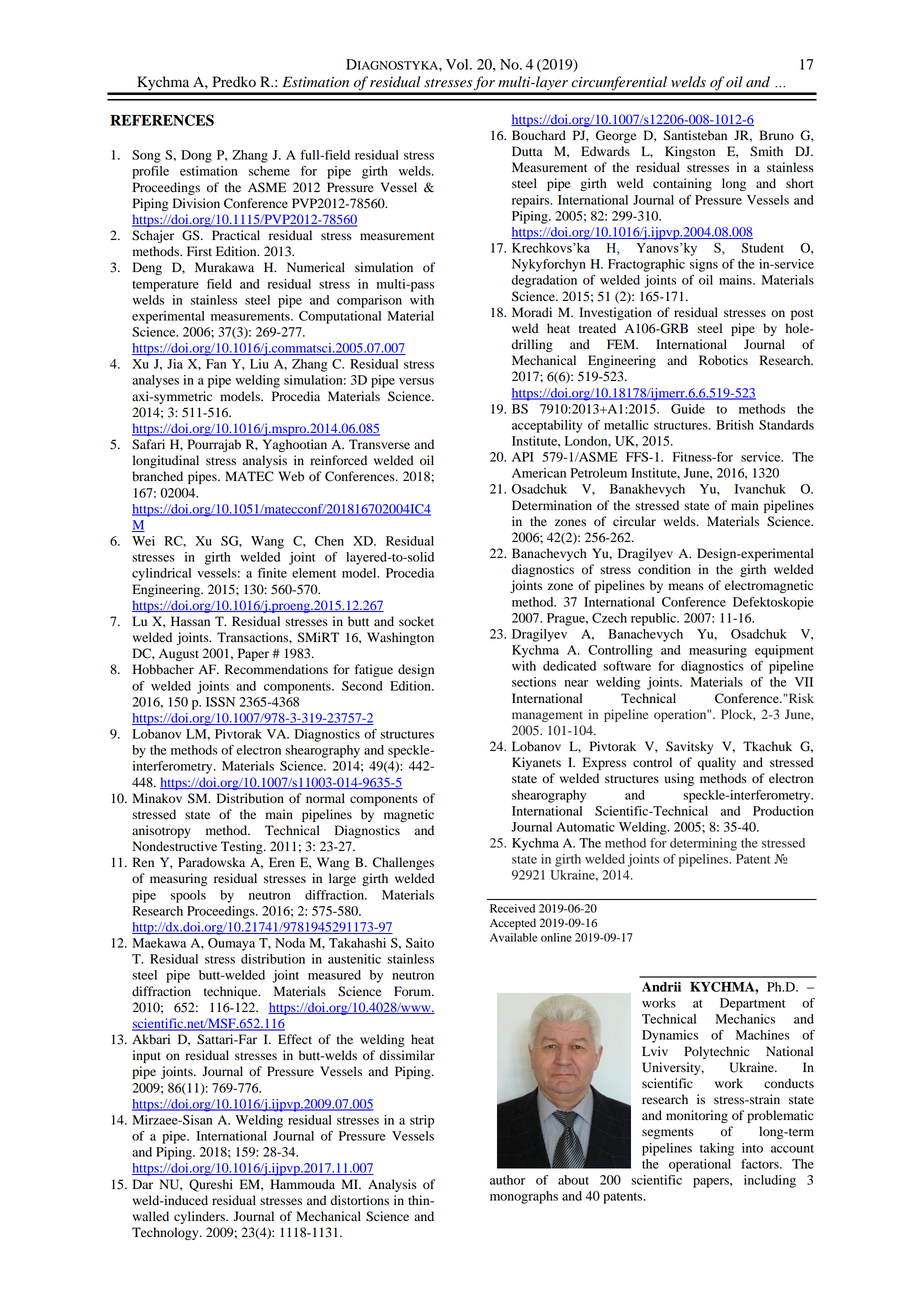 Image resolution: width=924 pixels, height=1308 pixels. What do you see at coordinates (770, 1181) in the image?
I see `including` at bounding box center [770, 1181].
